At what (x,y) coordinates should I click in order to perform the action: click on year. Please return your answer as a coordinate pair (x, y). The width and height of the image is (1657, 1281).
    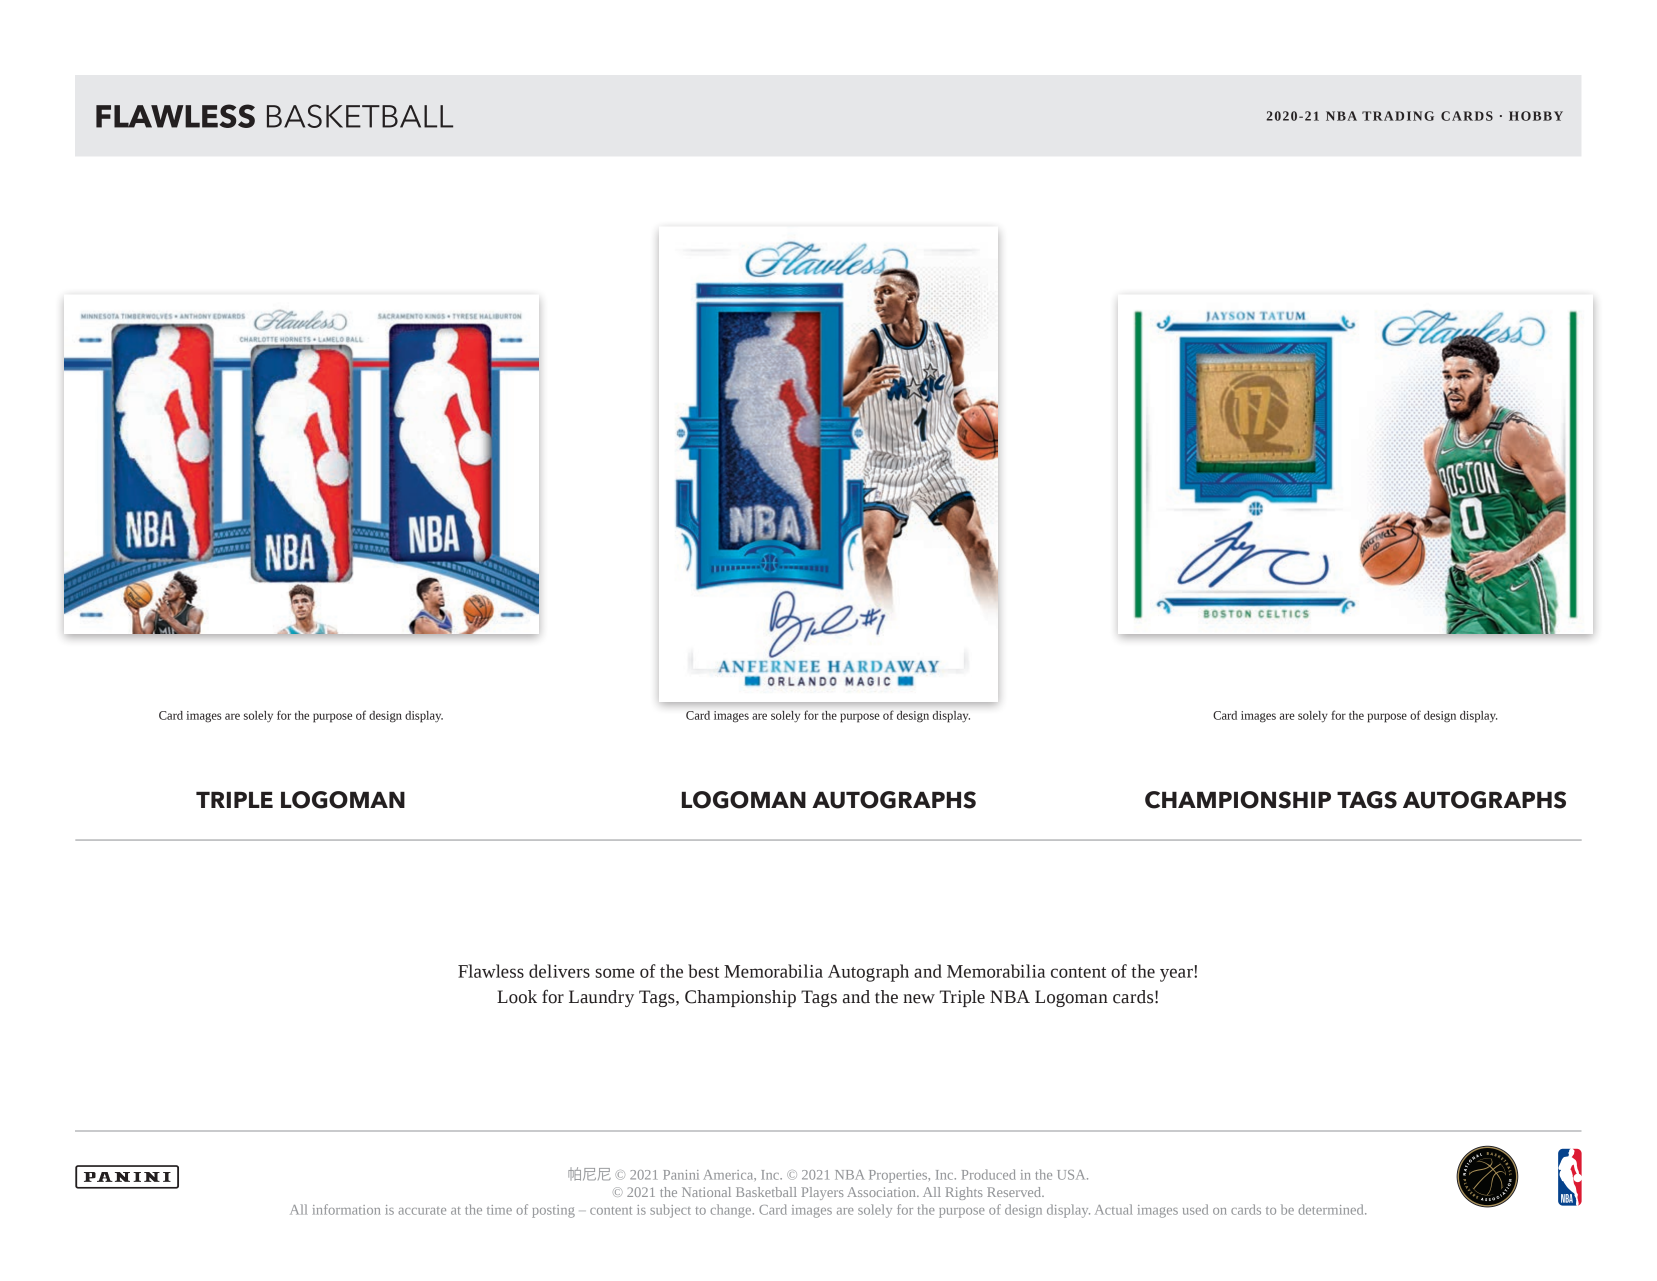
    Looking at the image, I should click on (1177, 975).
